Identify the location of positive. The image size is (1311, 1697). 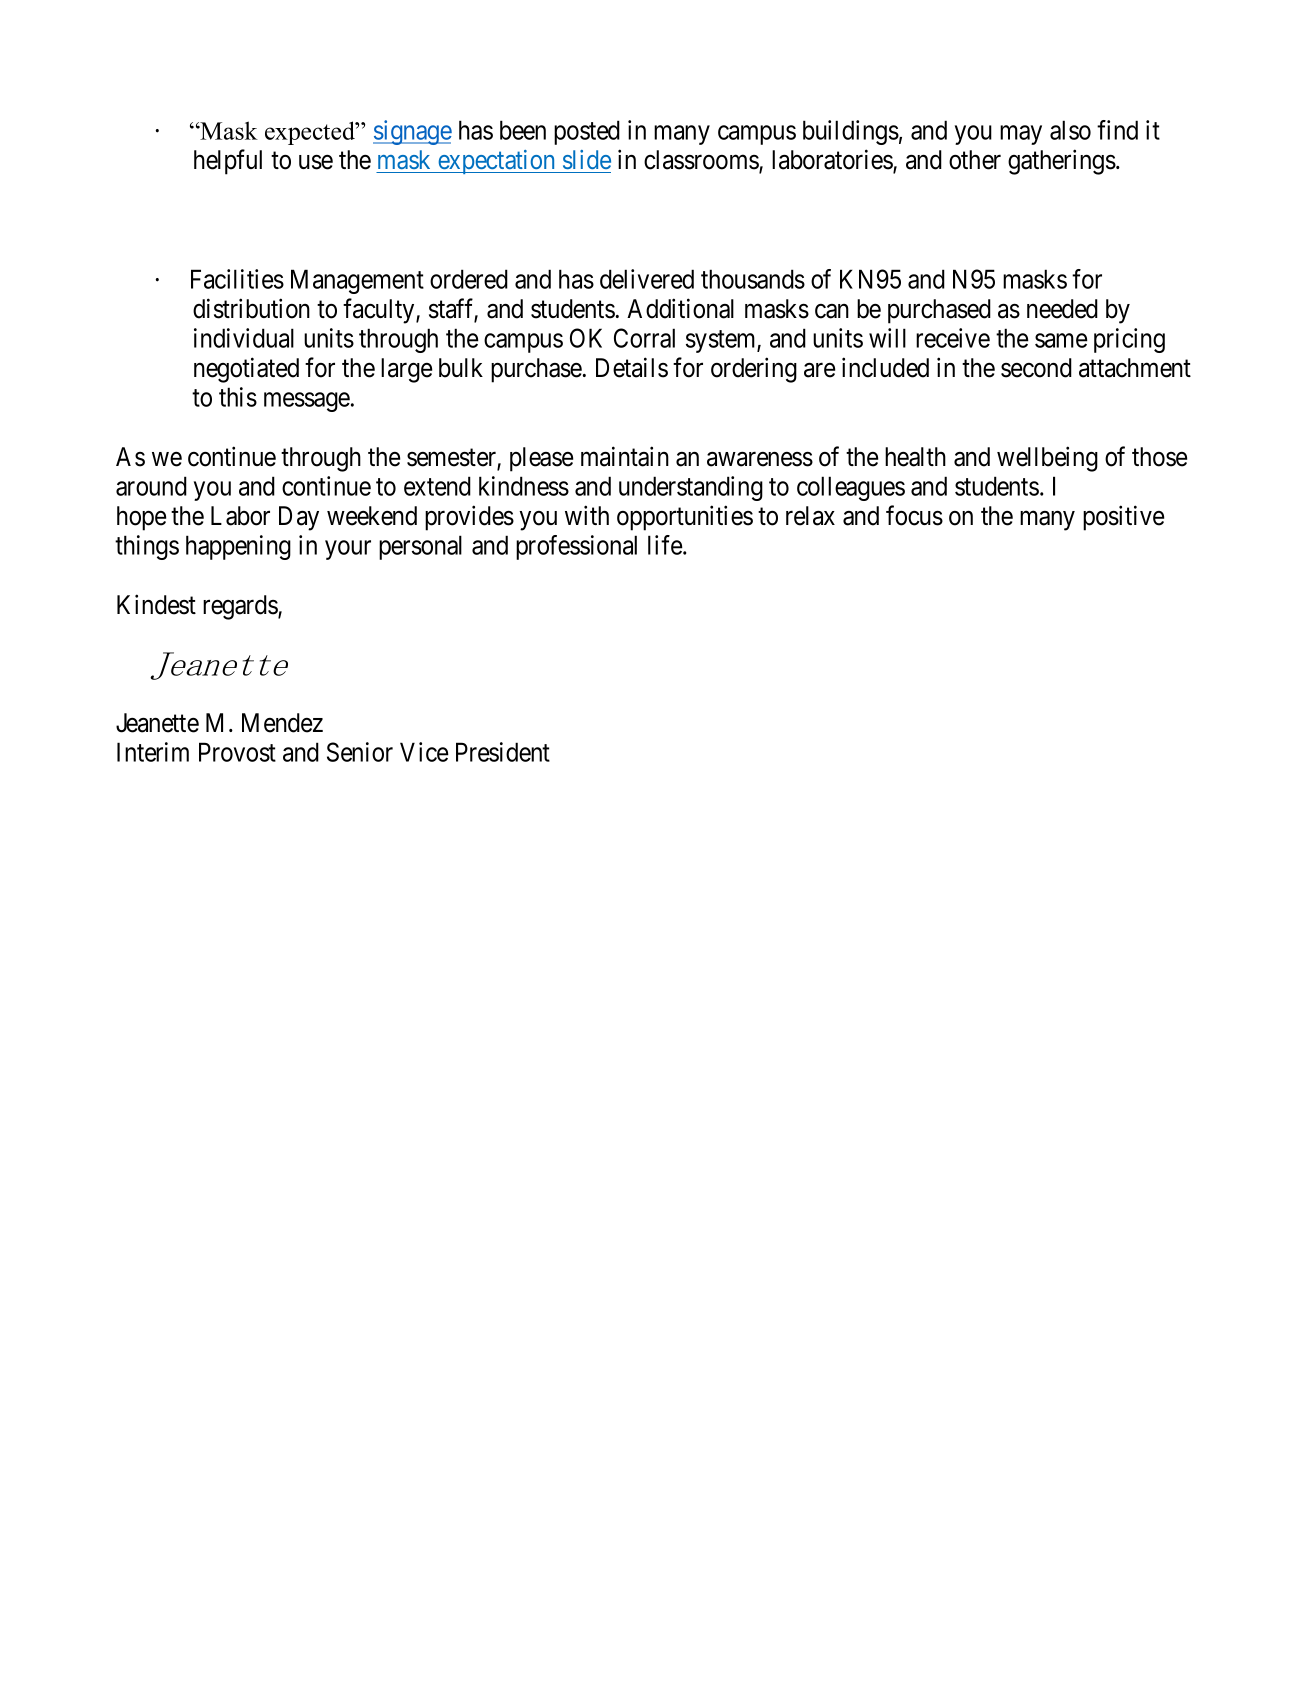
(1123, 518).
